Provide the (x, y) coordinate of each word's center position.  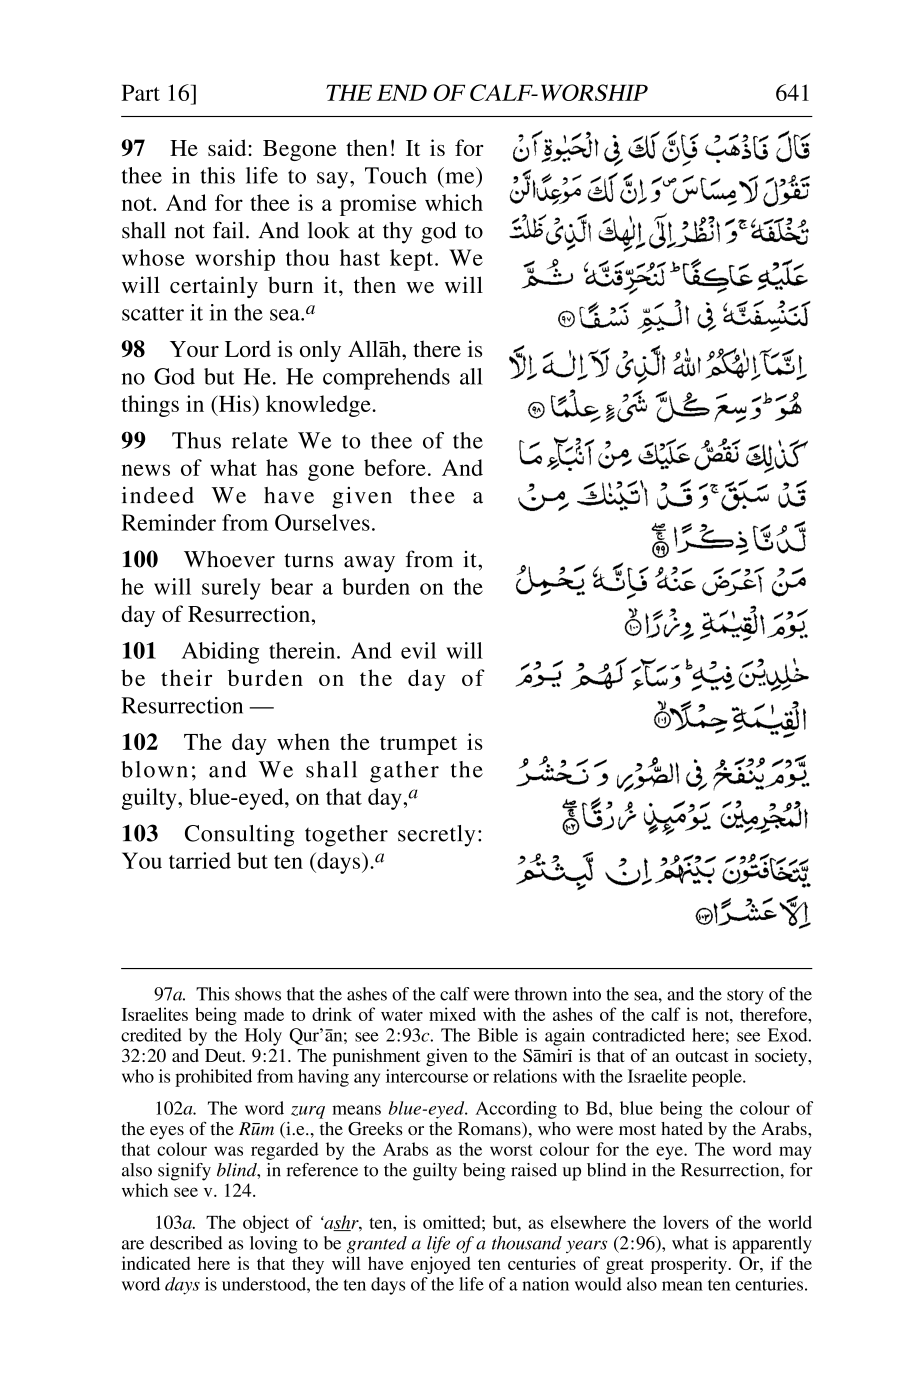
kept (411, 260)
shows (258, 994)
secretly (436, 836)
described (186, 1243)
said (228, 147)
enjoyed (441, 1265)
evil (418, 650)
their (186, 677)
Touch (396, 175)
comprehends (386, 379)
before (395, 467)
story (745, 997)
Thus (196, 440)
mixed (452, 1014)
